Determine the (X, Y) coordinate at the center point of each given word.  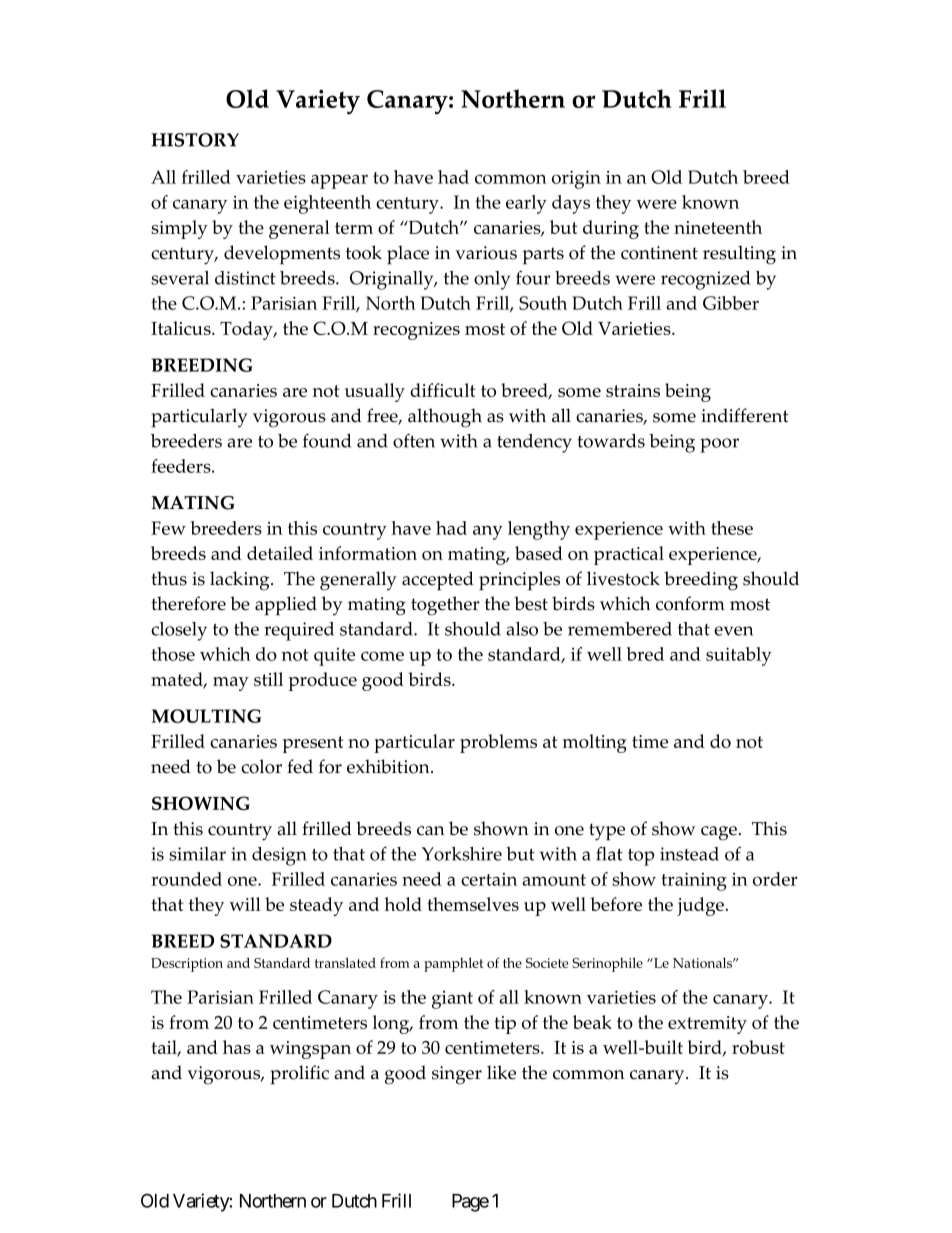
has (237, 1047)
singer (457, 1075)
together (445, 606)
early (526, 204)
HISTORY (195, 140)
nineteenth (718, 227)
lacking (241, 581)
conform (690, 603)
